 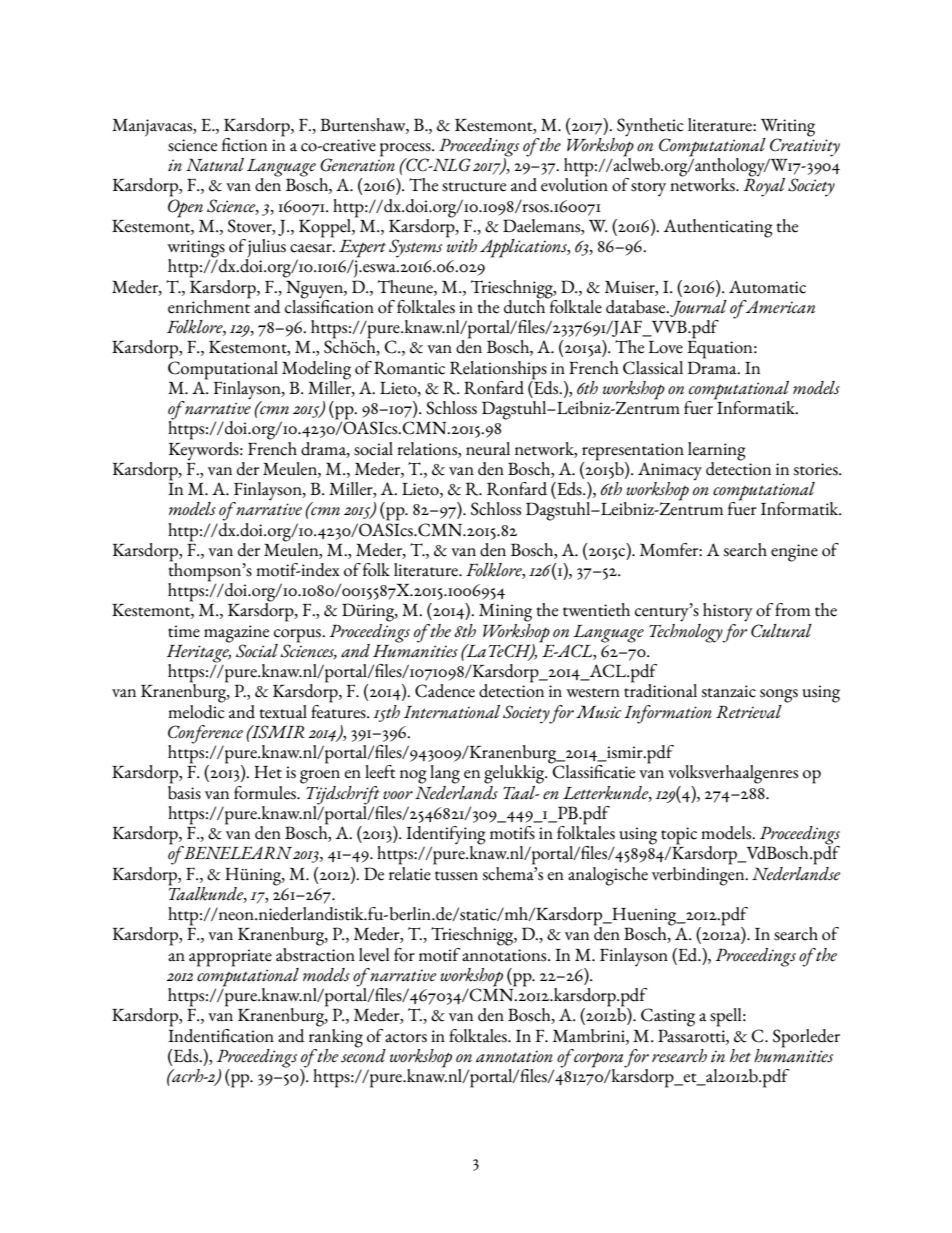 What do you see at coordinates (764, 186) in the image?
I see `Royal` at bounding box center [764, 186].
